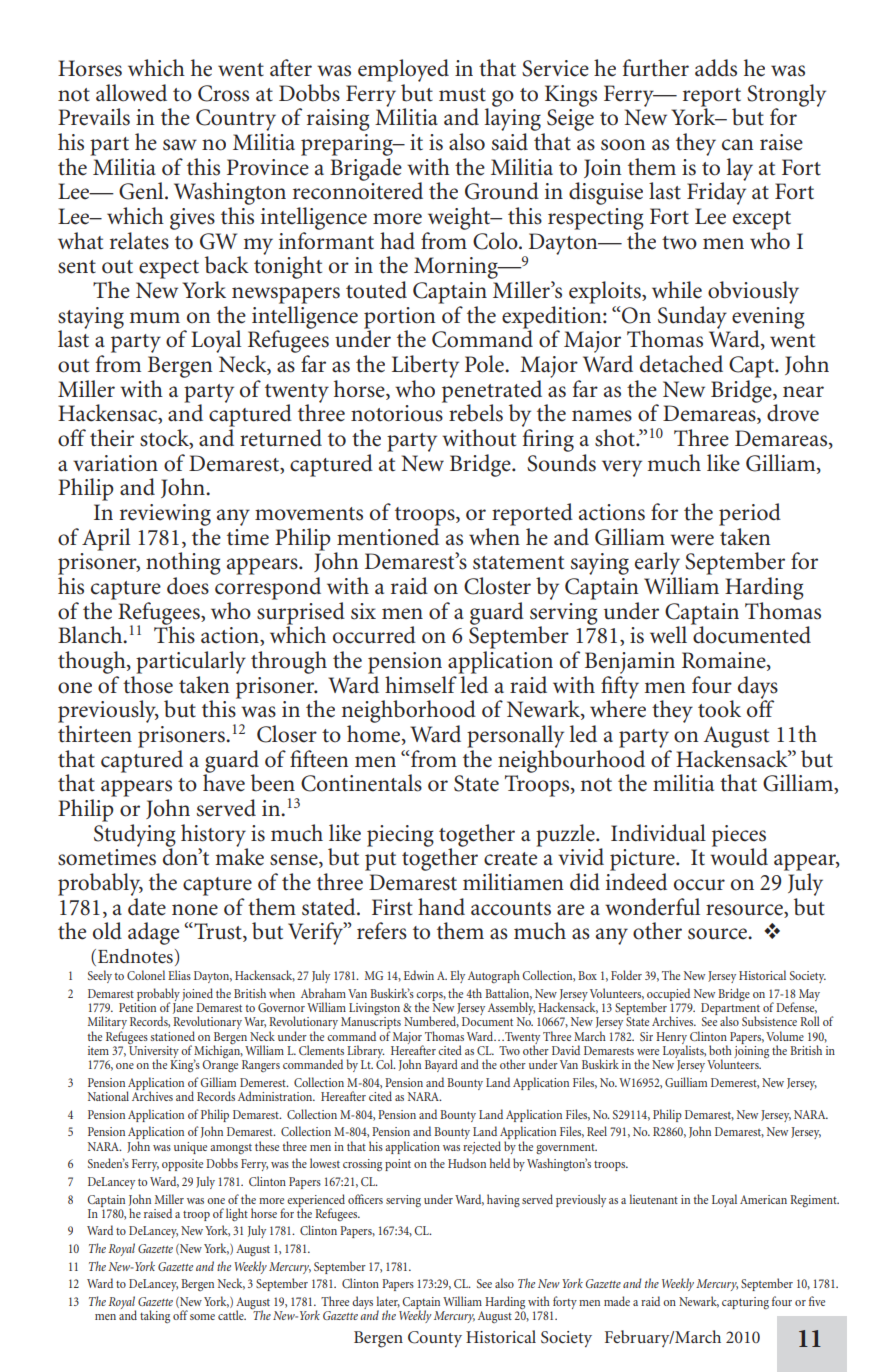 This image has height=1372, width=887. Describe the element at coordinates (232, 1315) in the image. I see `cattle` at that location.
